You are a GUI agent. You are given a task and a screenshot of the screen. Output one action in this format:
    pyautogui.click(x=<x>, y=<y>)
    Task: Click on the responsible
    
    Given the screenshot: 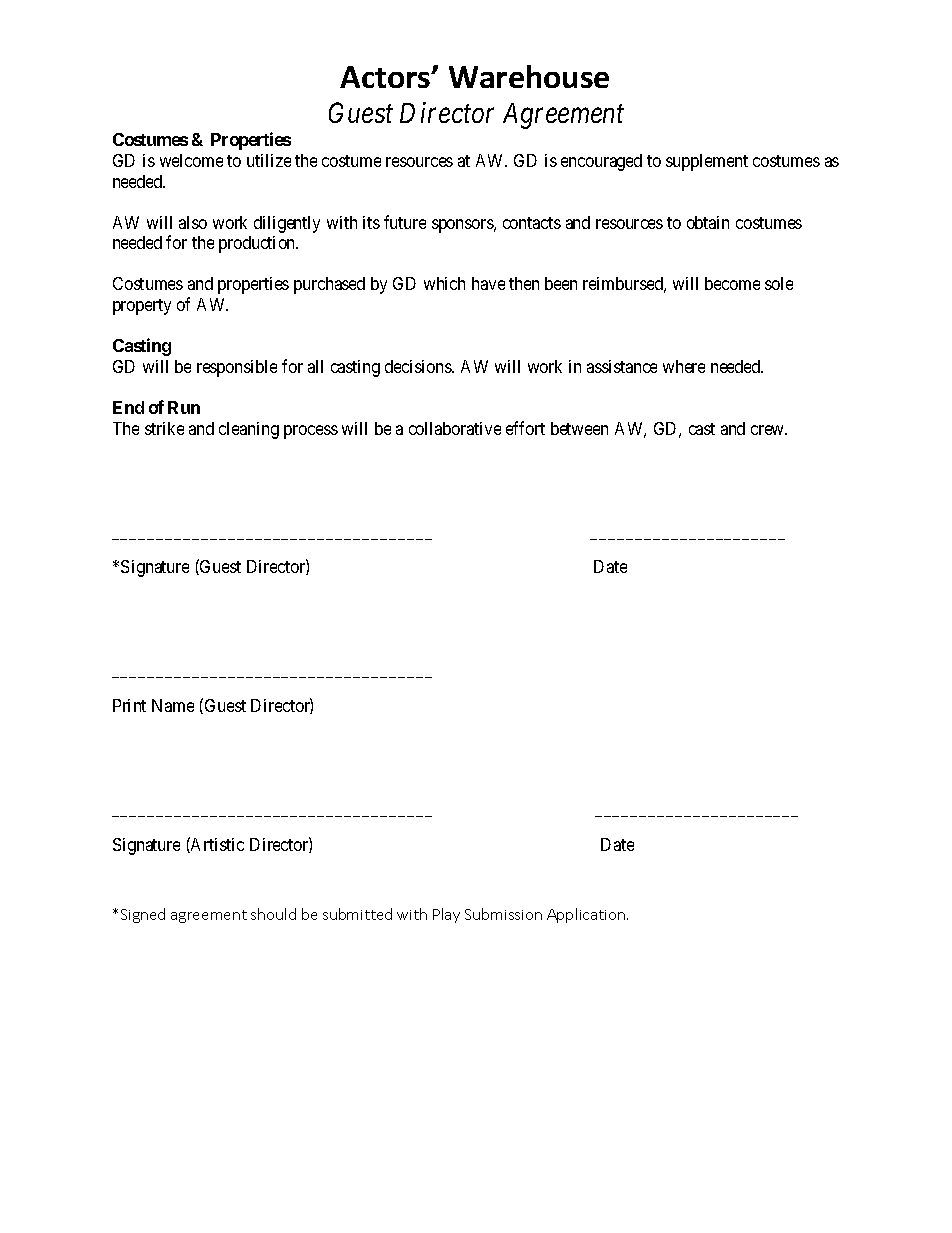 What is the action you would take?
    pyautogui.click(x=237, y=368)
